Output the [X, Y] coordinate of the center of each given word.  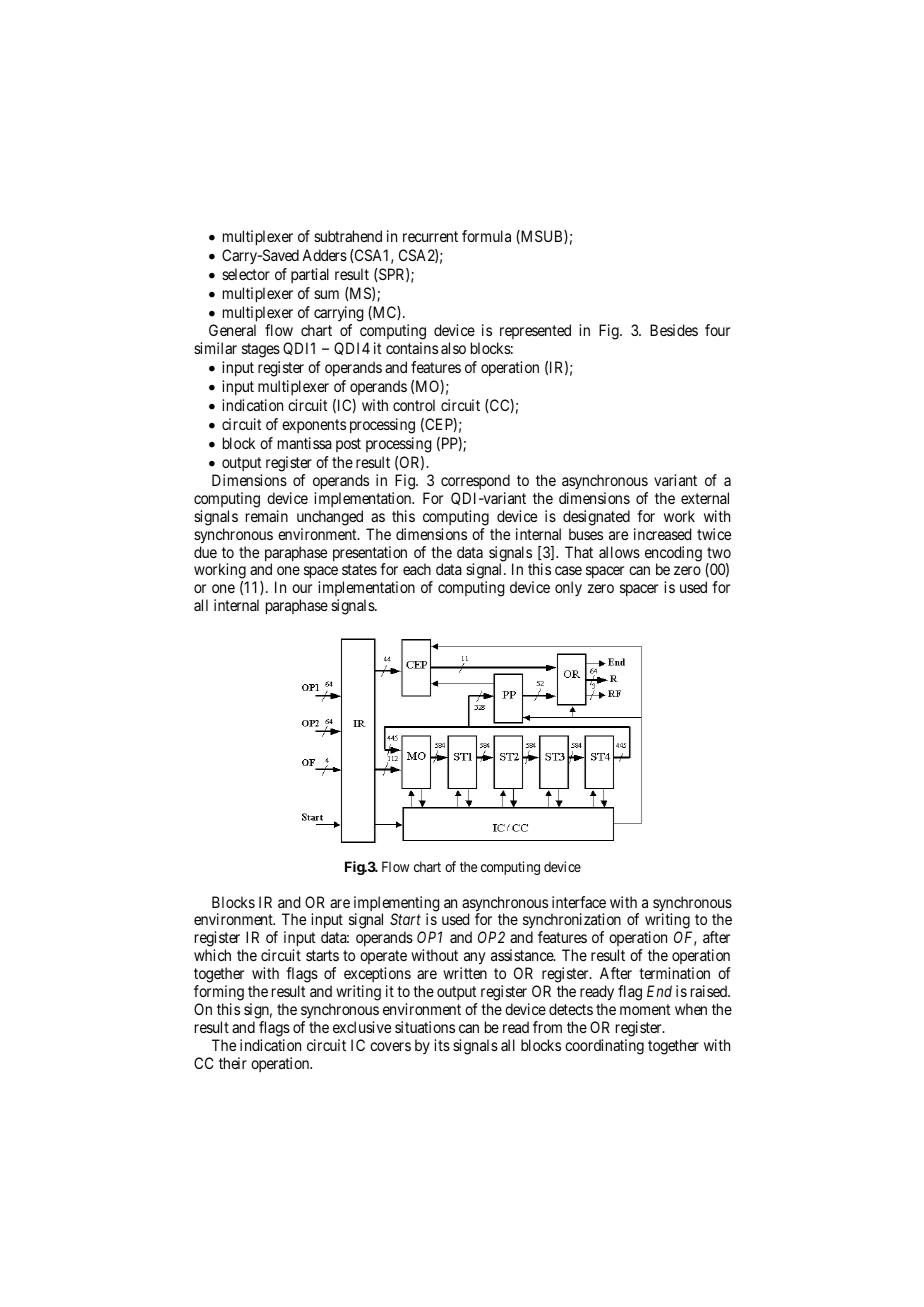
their [233, 1063]
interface [579, 902]
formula [486, 236]
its [442, 1045]
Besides [674, 330]
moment [645, 1009]
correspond [475, 481]
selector [246, 274]
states [359, 569]
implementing [397, 905]
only [568, 588]
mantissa [305, 443]
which [212, 955]
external [705, 498]
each [417, 569]
